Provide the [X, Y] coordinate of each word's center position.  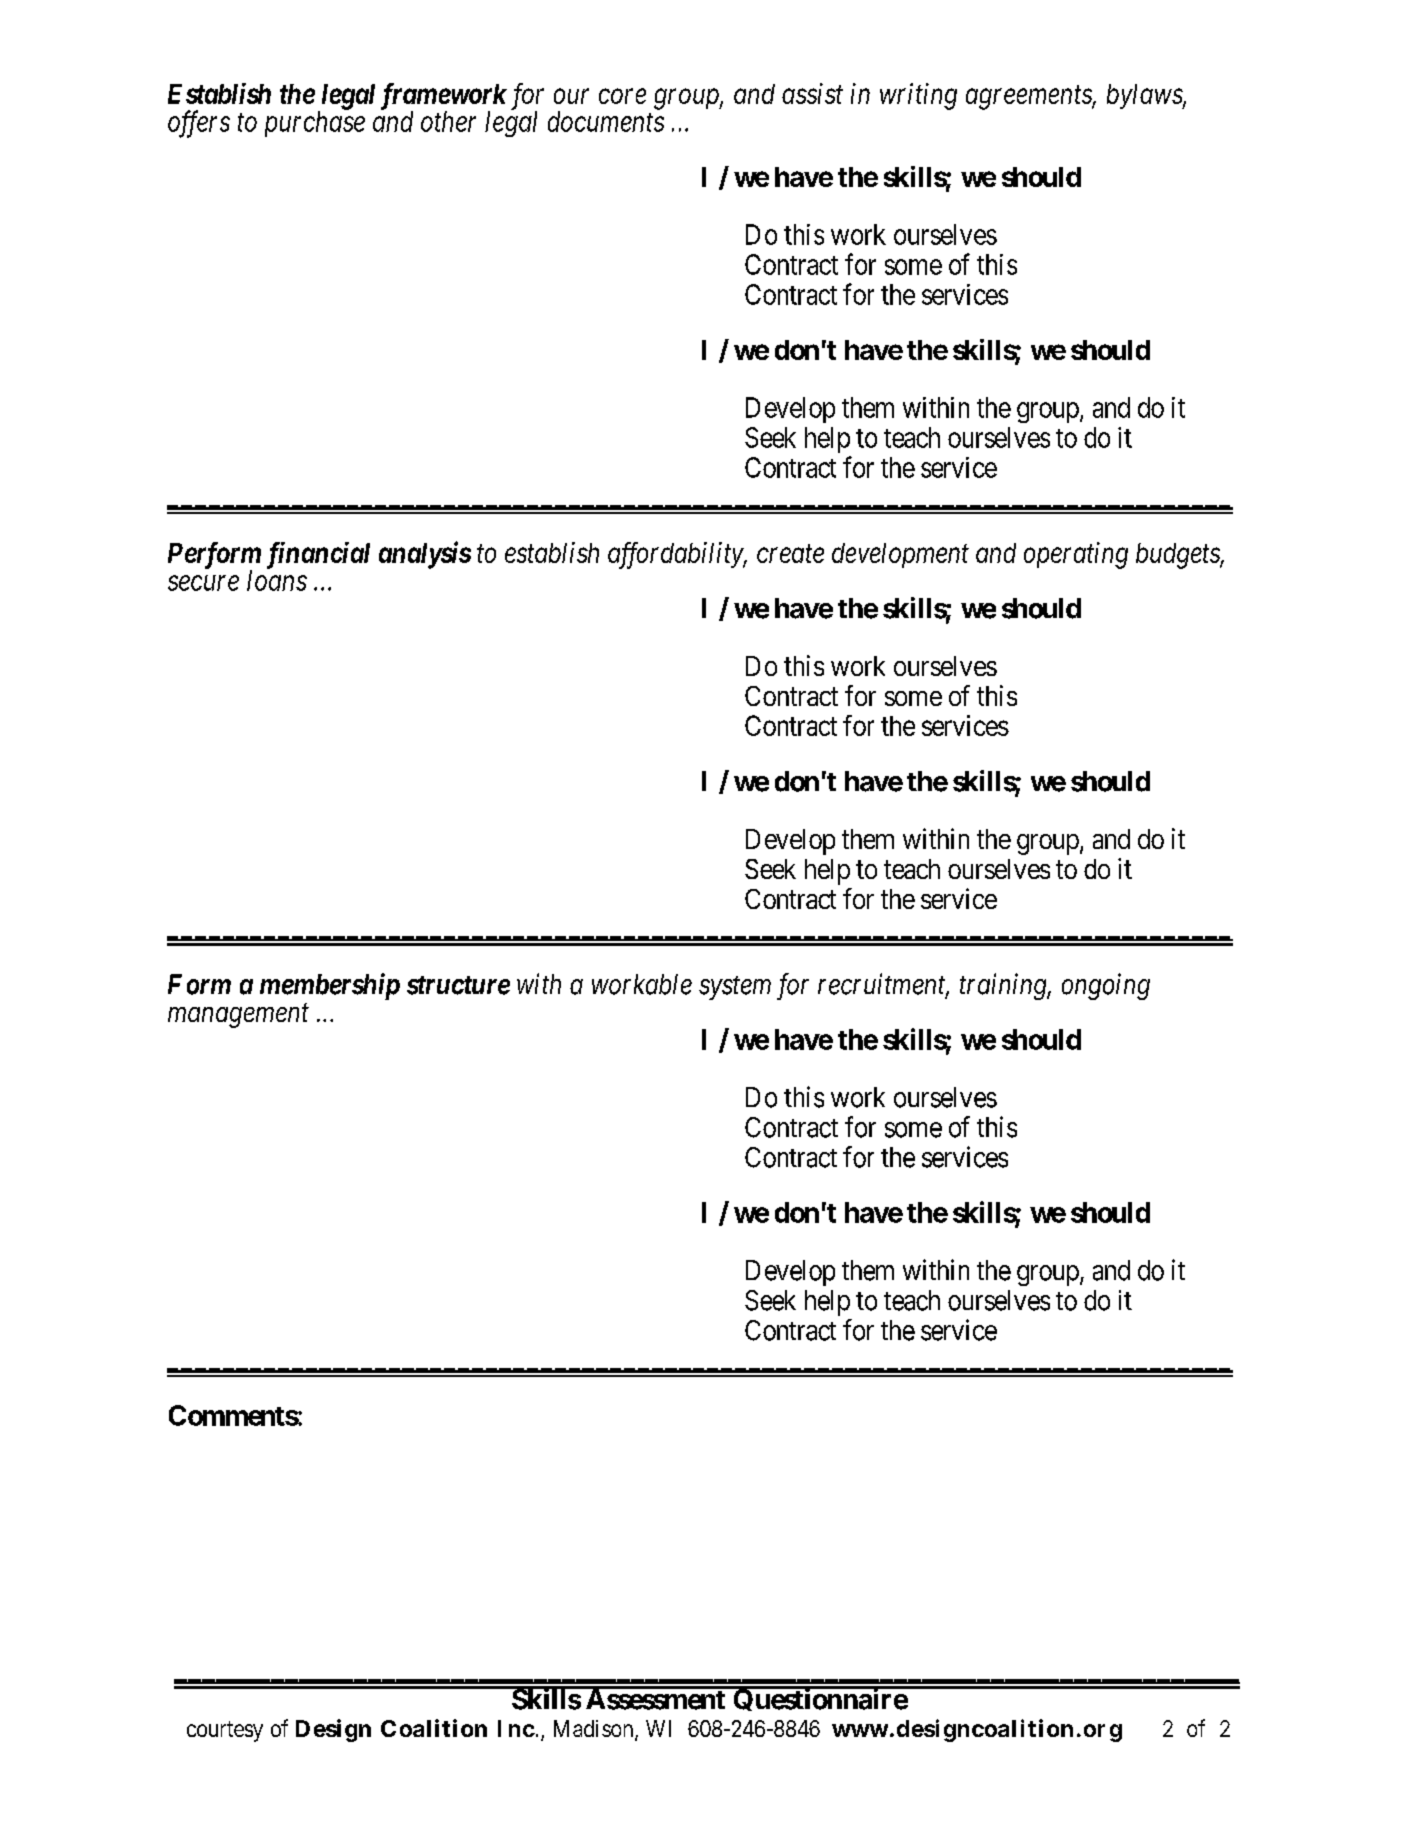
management [238, 1016]
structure [458, 985]
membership [330, 986]
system [735, 988]
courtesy [225, 1731]
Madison [595, 1730]
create [790, 554]
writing [918, 96]
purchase [315, 124]
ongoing [1106, 987]
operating [1076, 555]
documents [606, 121]
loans [277, 580]
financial [318, 555]
